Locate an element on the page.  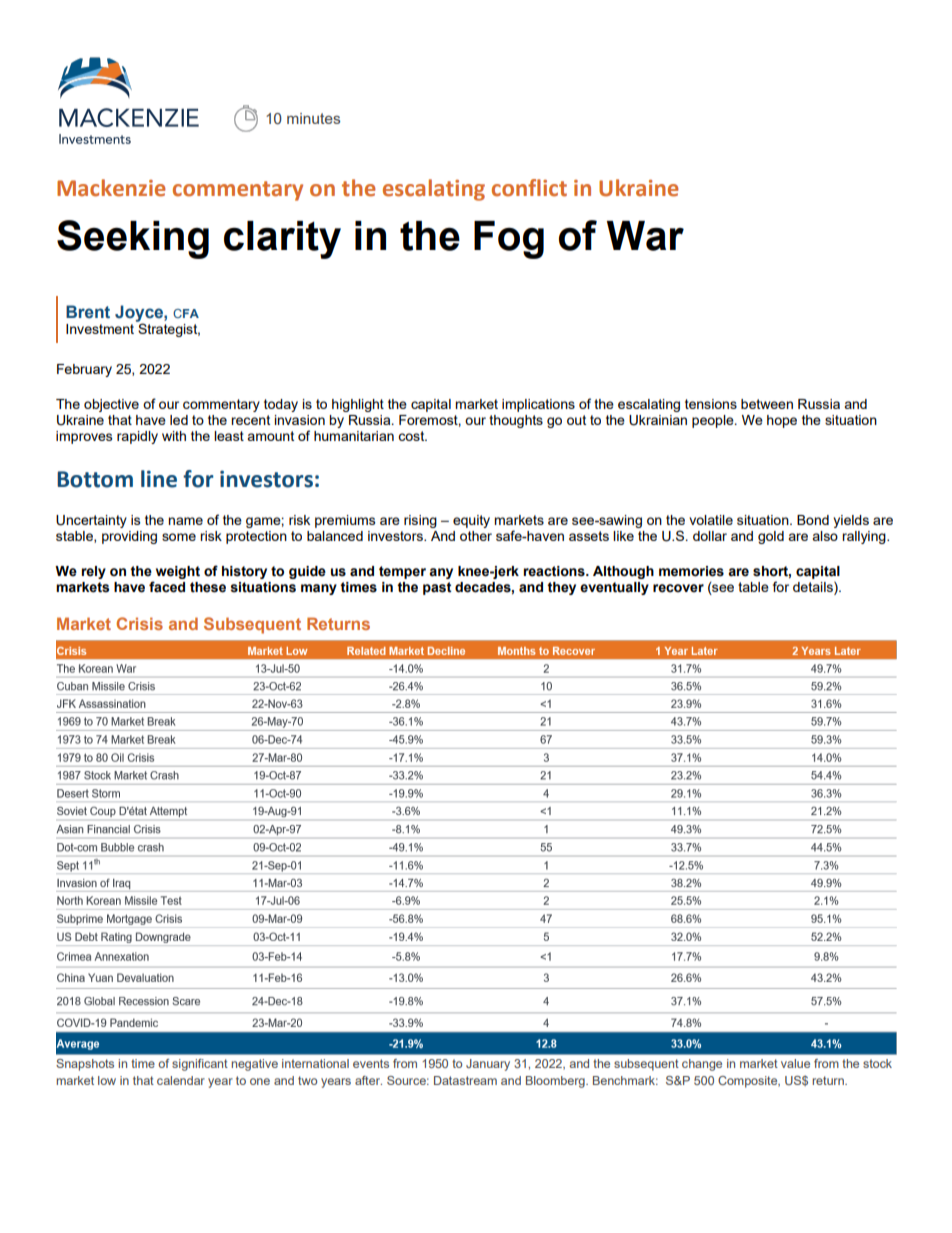
past is located at coordinates (437, 588).
